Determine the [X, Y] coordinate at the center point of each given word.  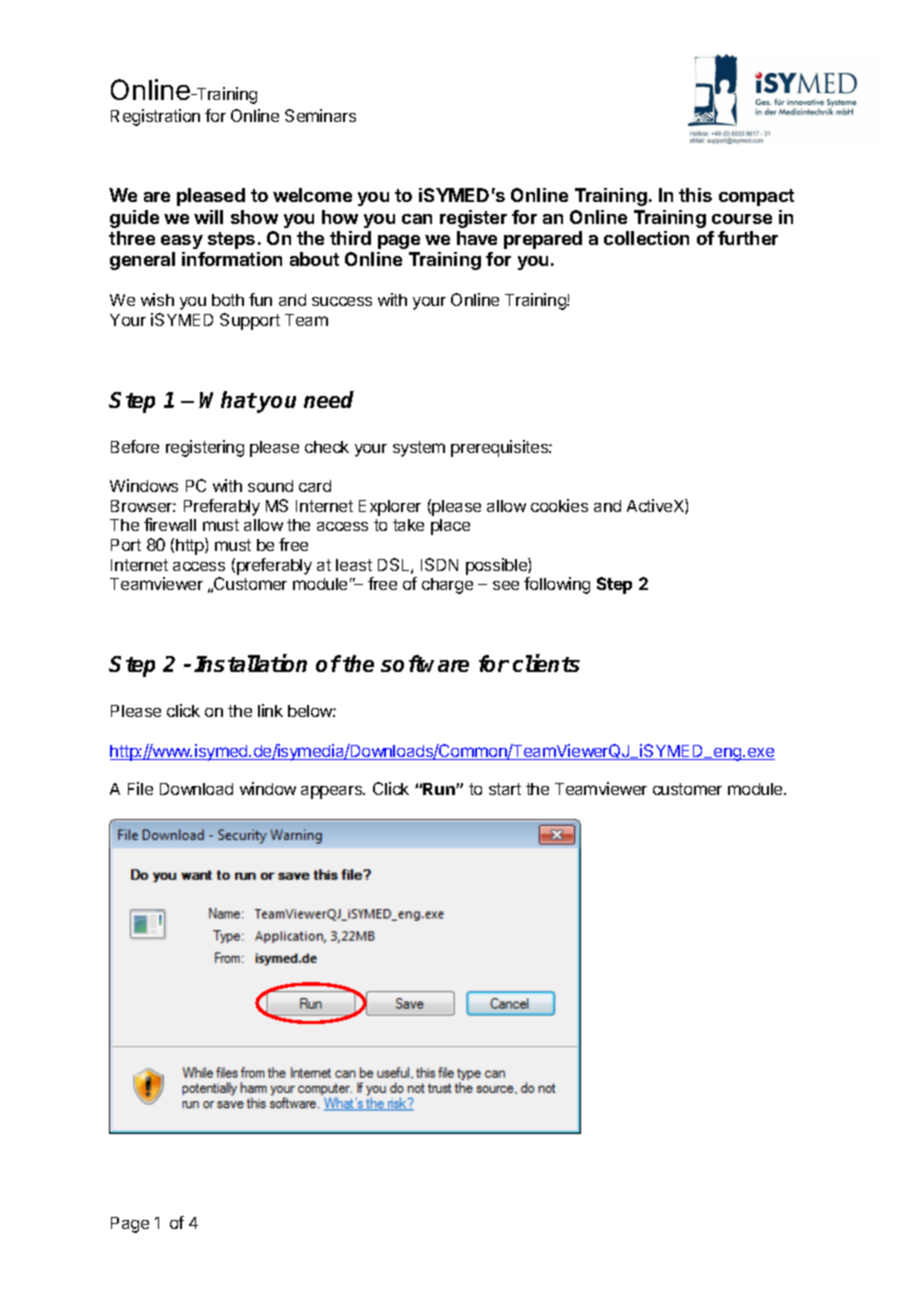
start [505, 789]
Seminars [320, 115]
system [419, 449]
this [695, 195]
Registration [155, 117]
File [140, 788]
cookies [559, 505]
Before [135, 446]
